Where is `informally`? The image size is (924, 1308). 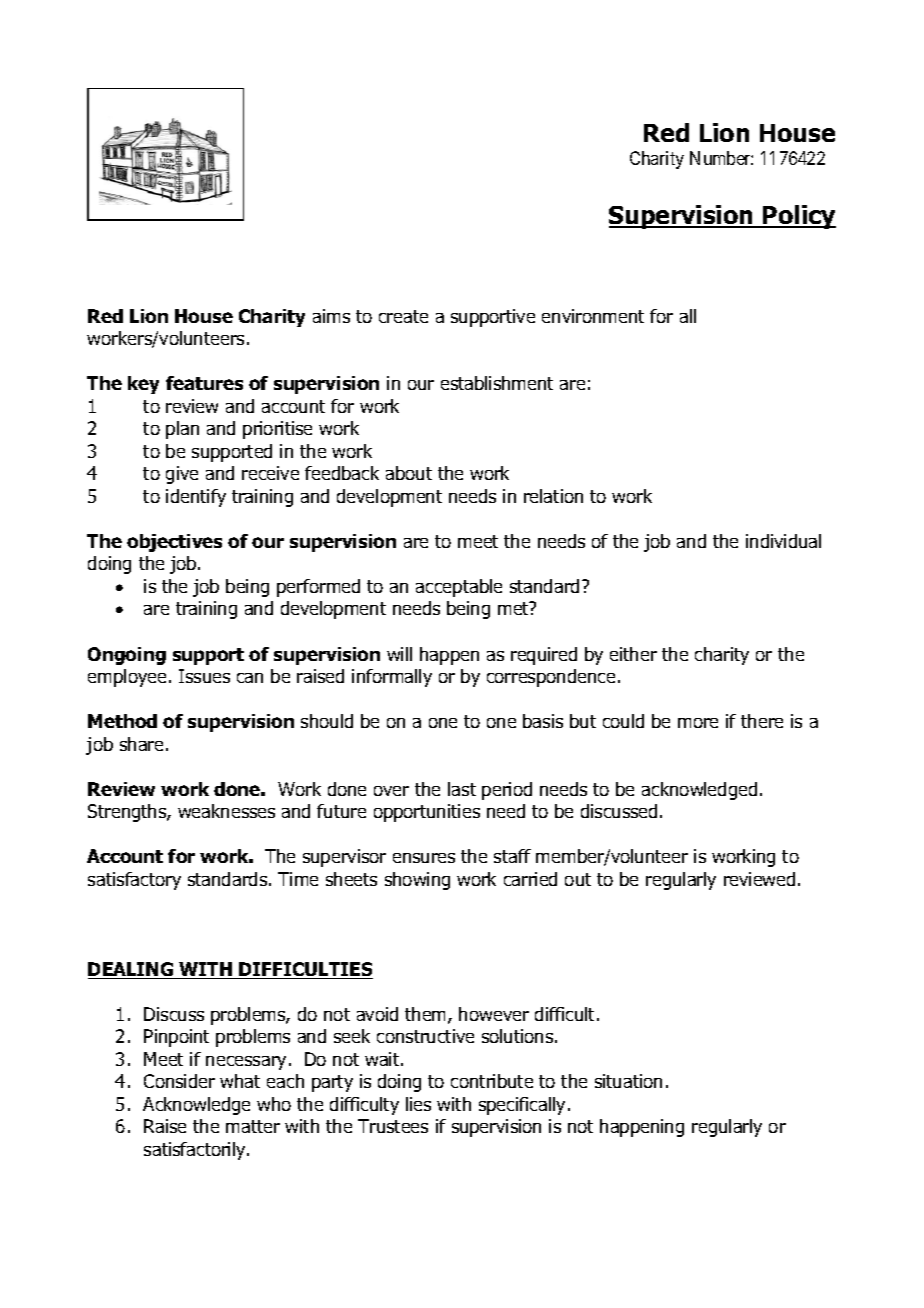
informally is located at coordinates (392, 678).
